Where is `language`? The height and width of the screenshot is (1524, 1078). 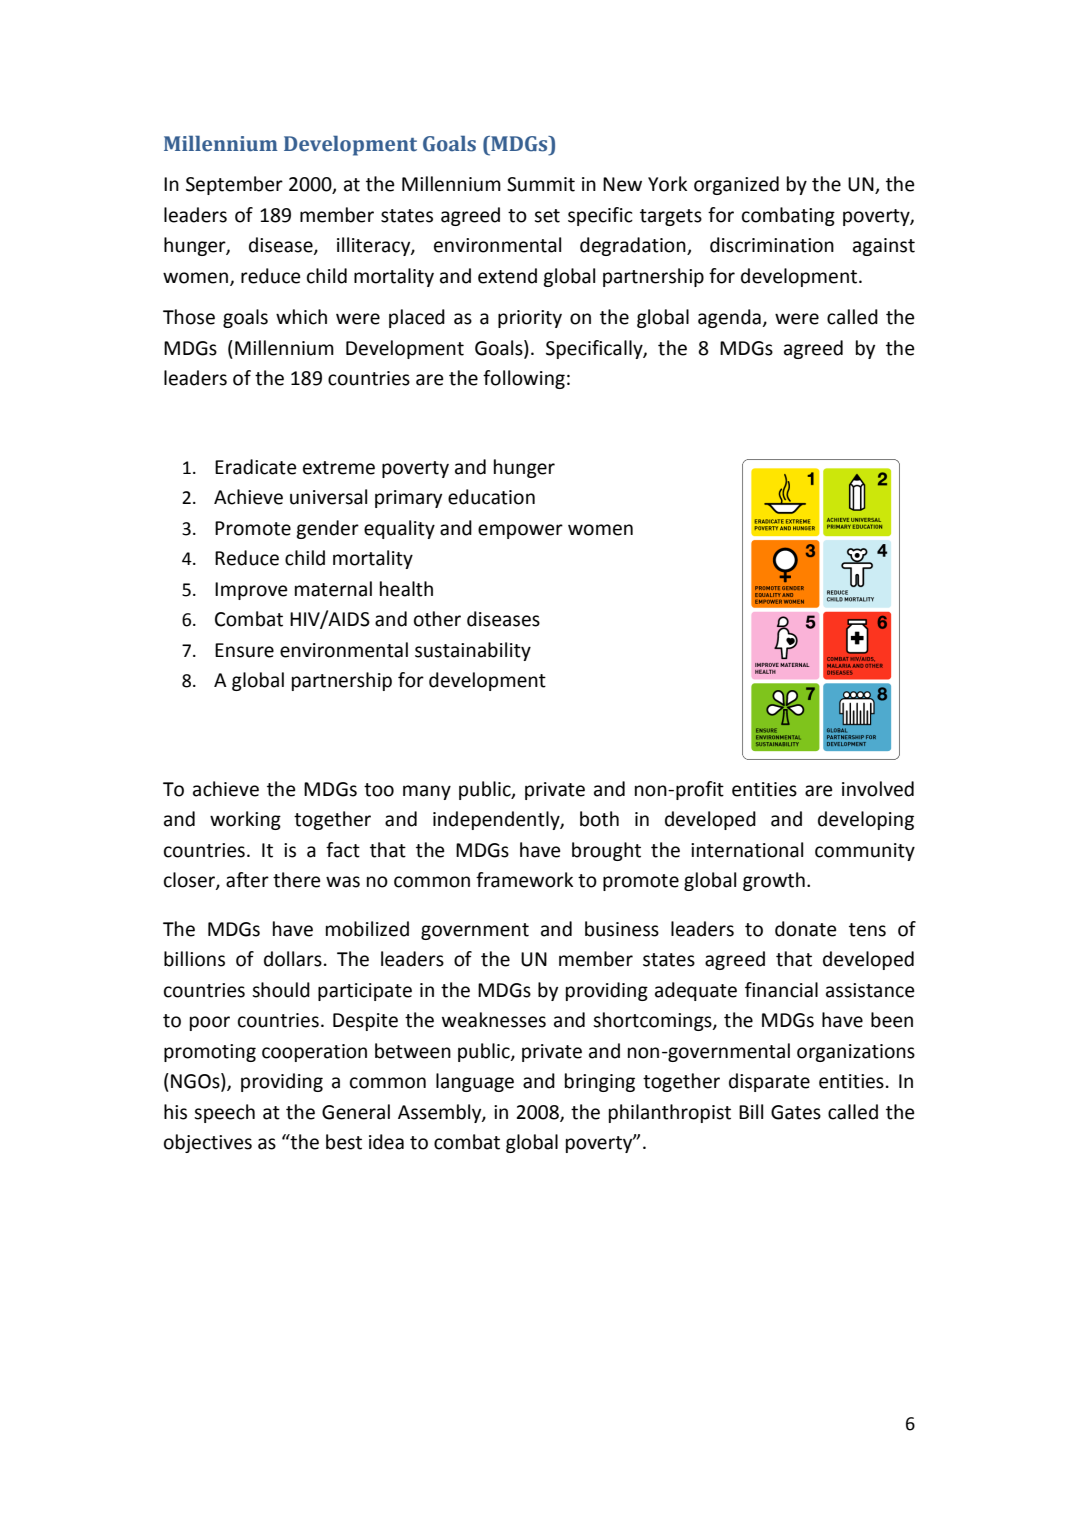 language is located at coordinates (475, 1082).
